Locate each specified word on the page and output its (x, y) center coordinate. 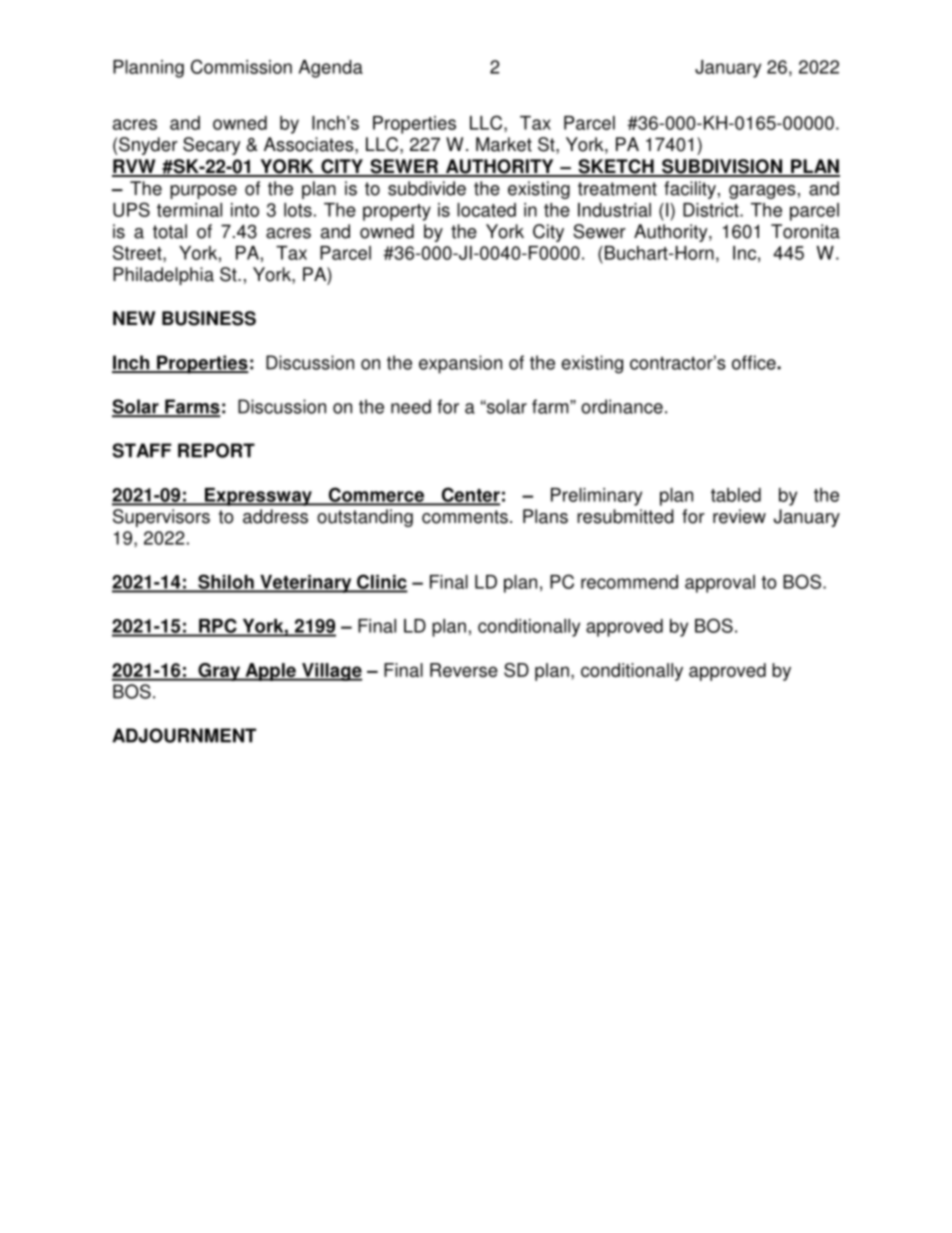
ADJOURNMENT (184, 735)
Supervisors (161, 518)
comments (465, 517)
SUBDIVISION (722, 167)
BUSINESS (209, 318)
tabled (736, 495)
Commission (241, 66)
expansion (460, 364)
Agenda (331, 69)
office (755, 362)
